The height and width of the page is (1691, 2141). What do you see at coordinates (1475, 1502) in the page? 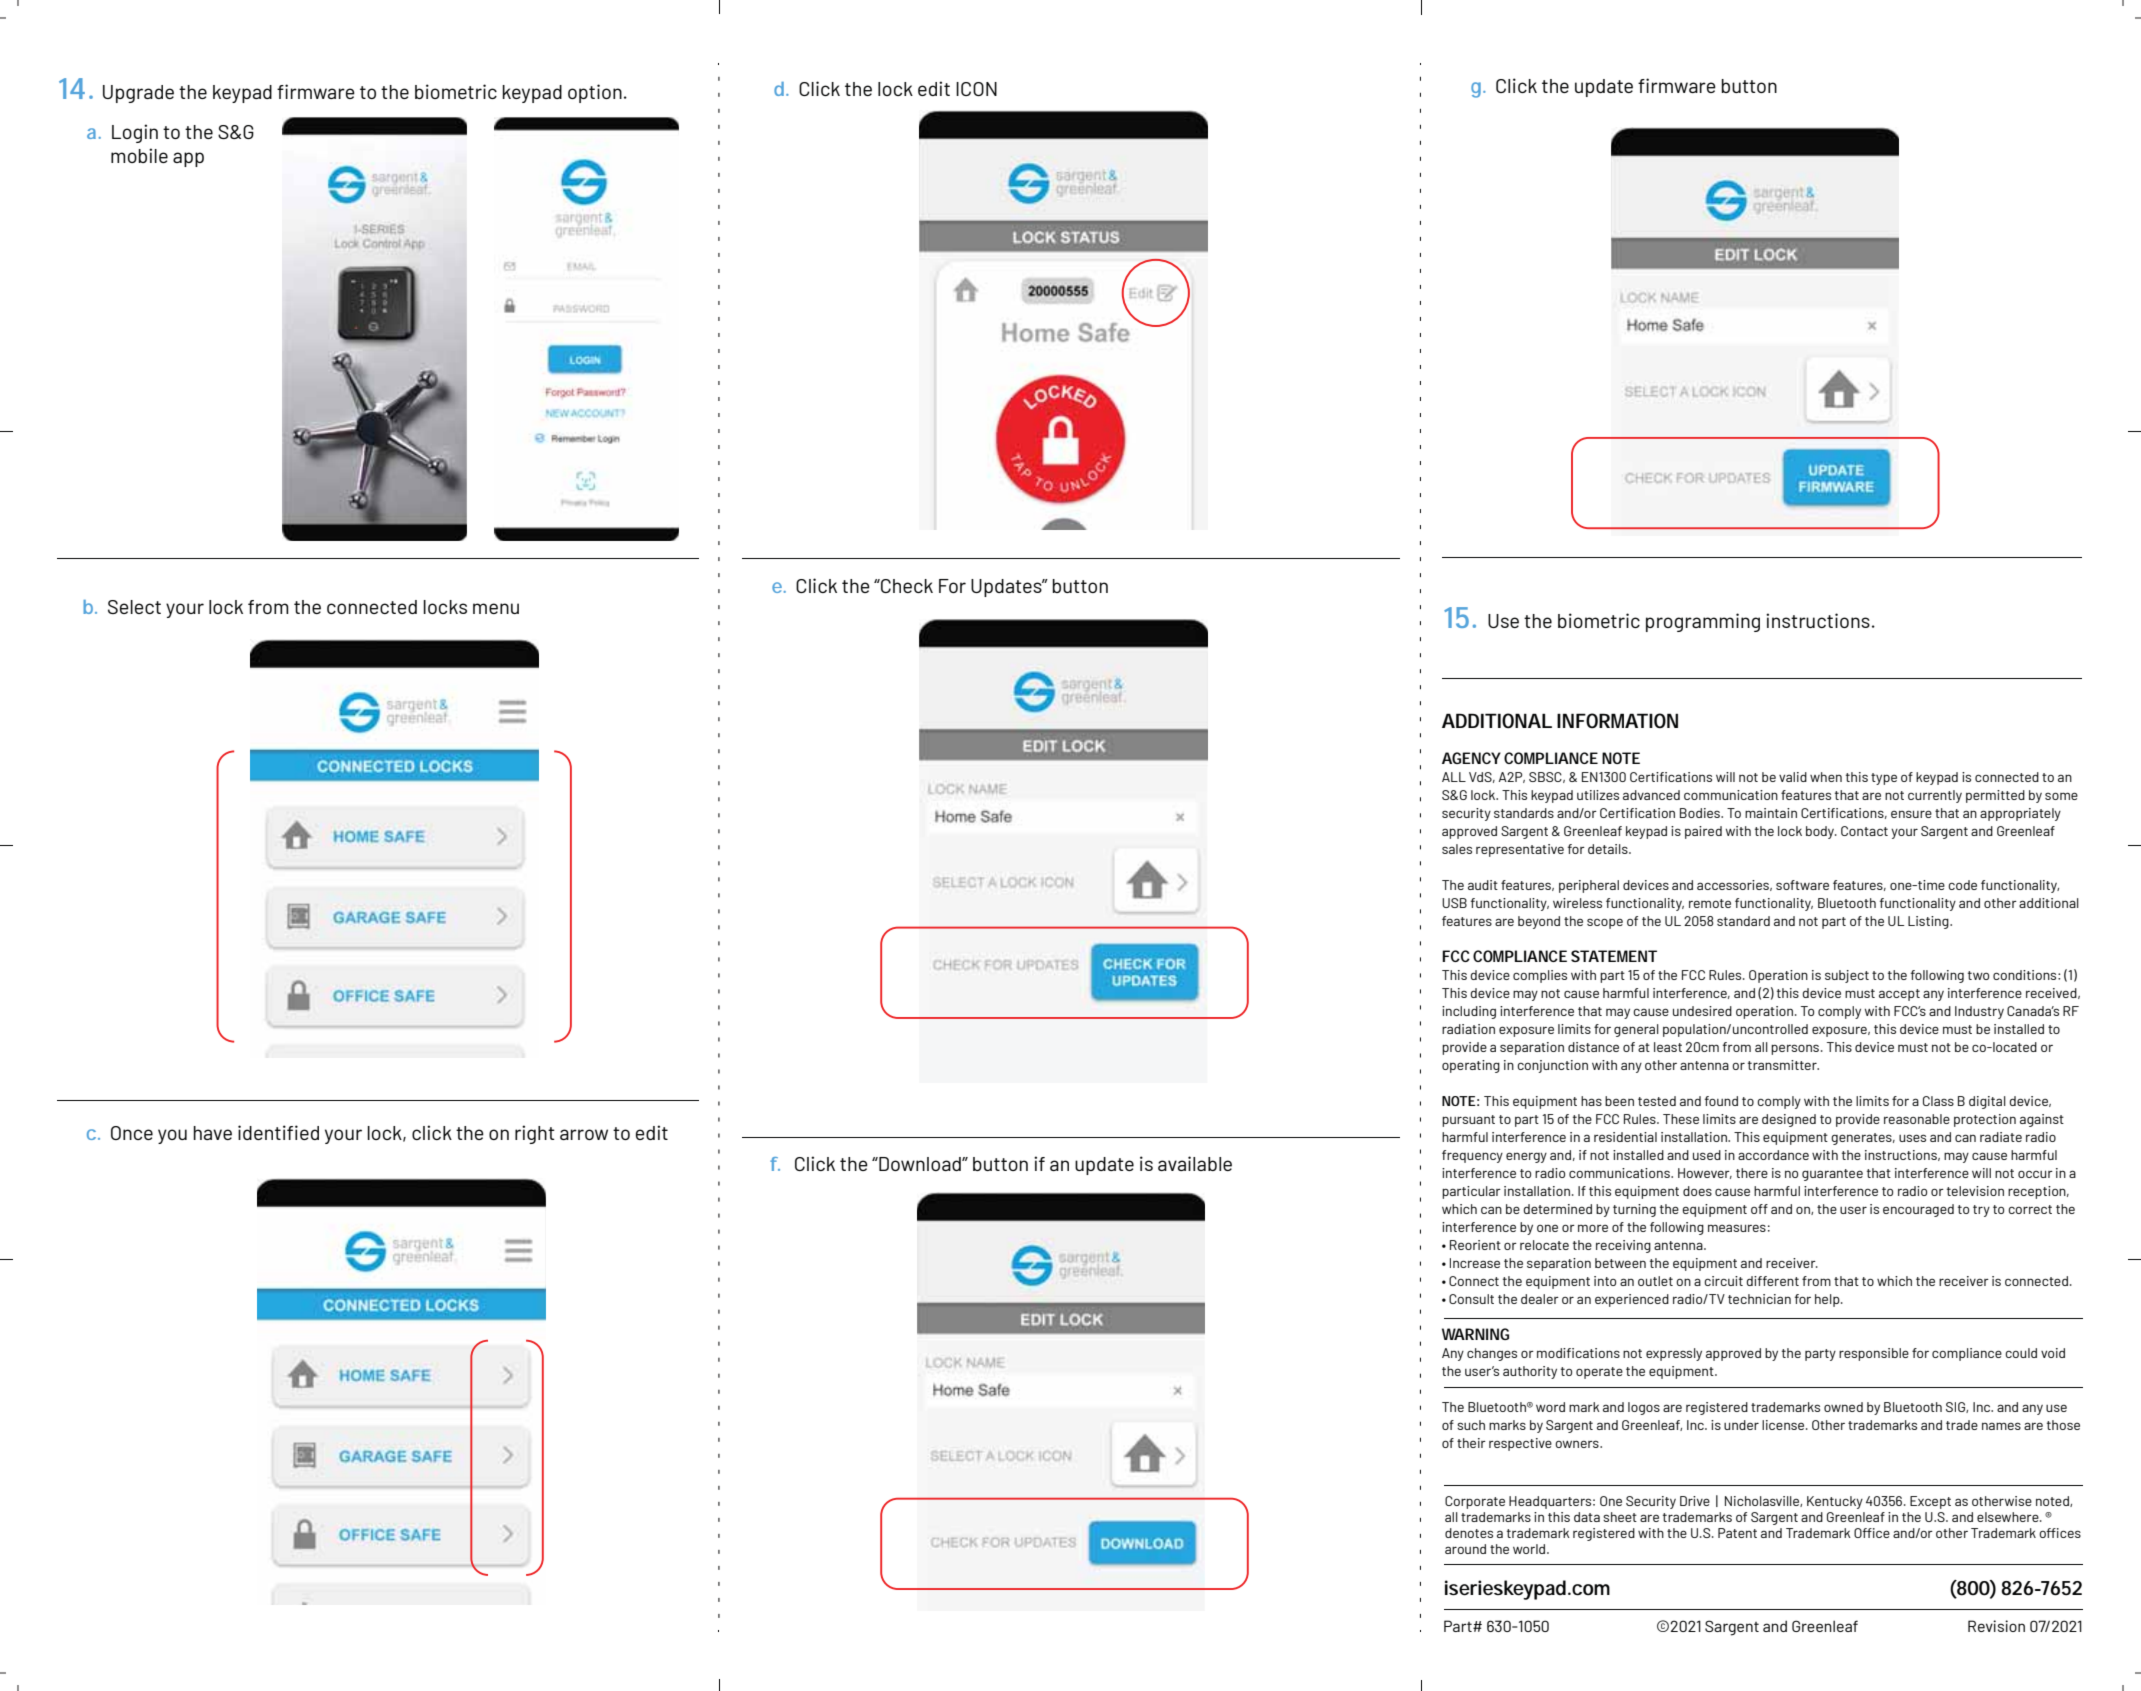
I see `Corporate` at bounding box center [1475, 1502].
